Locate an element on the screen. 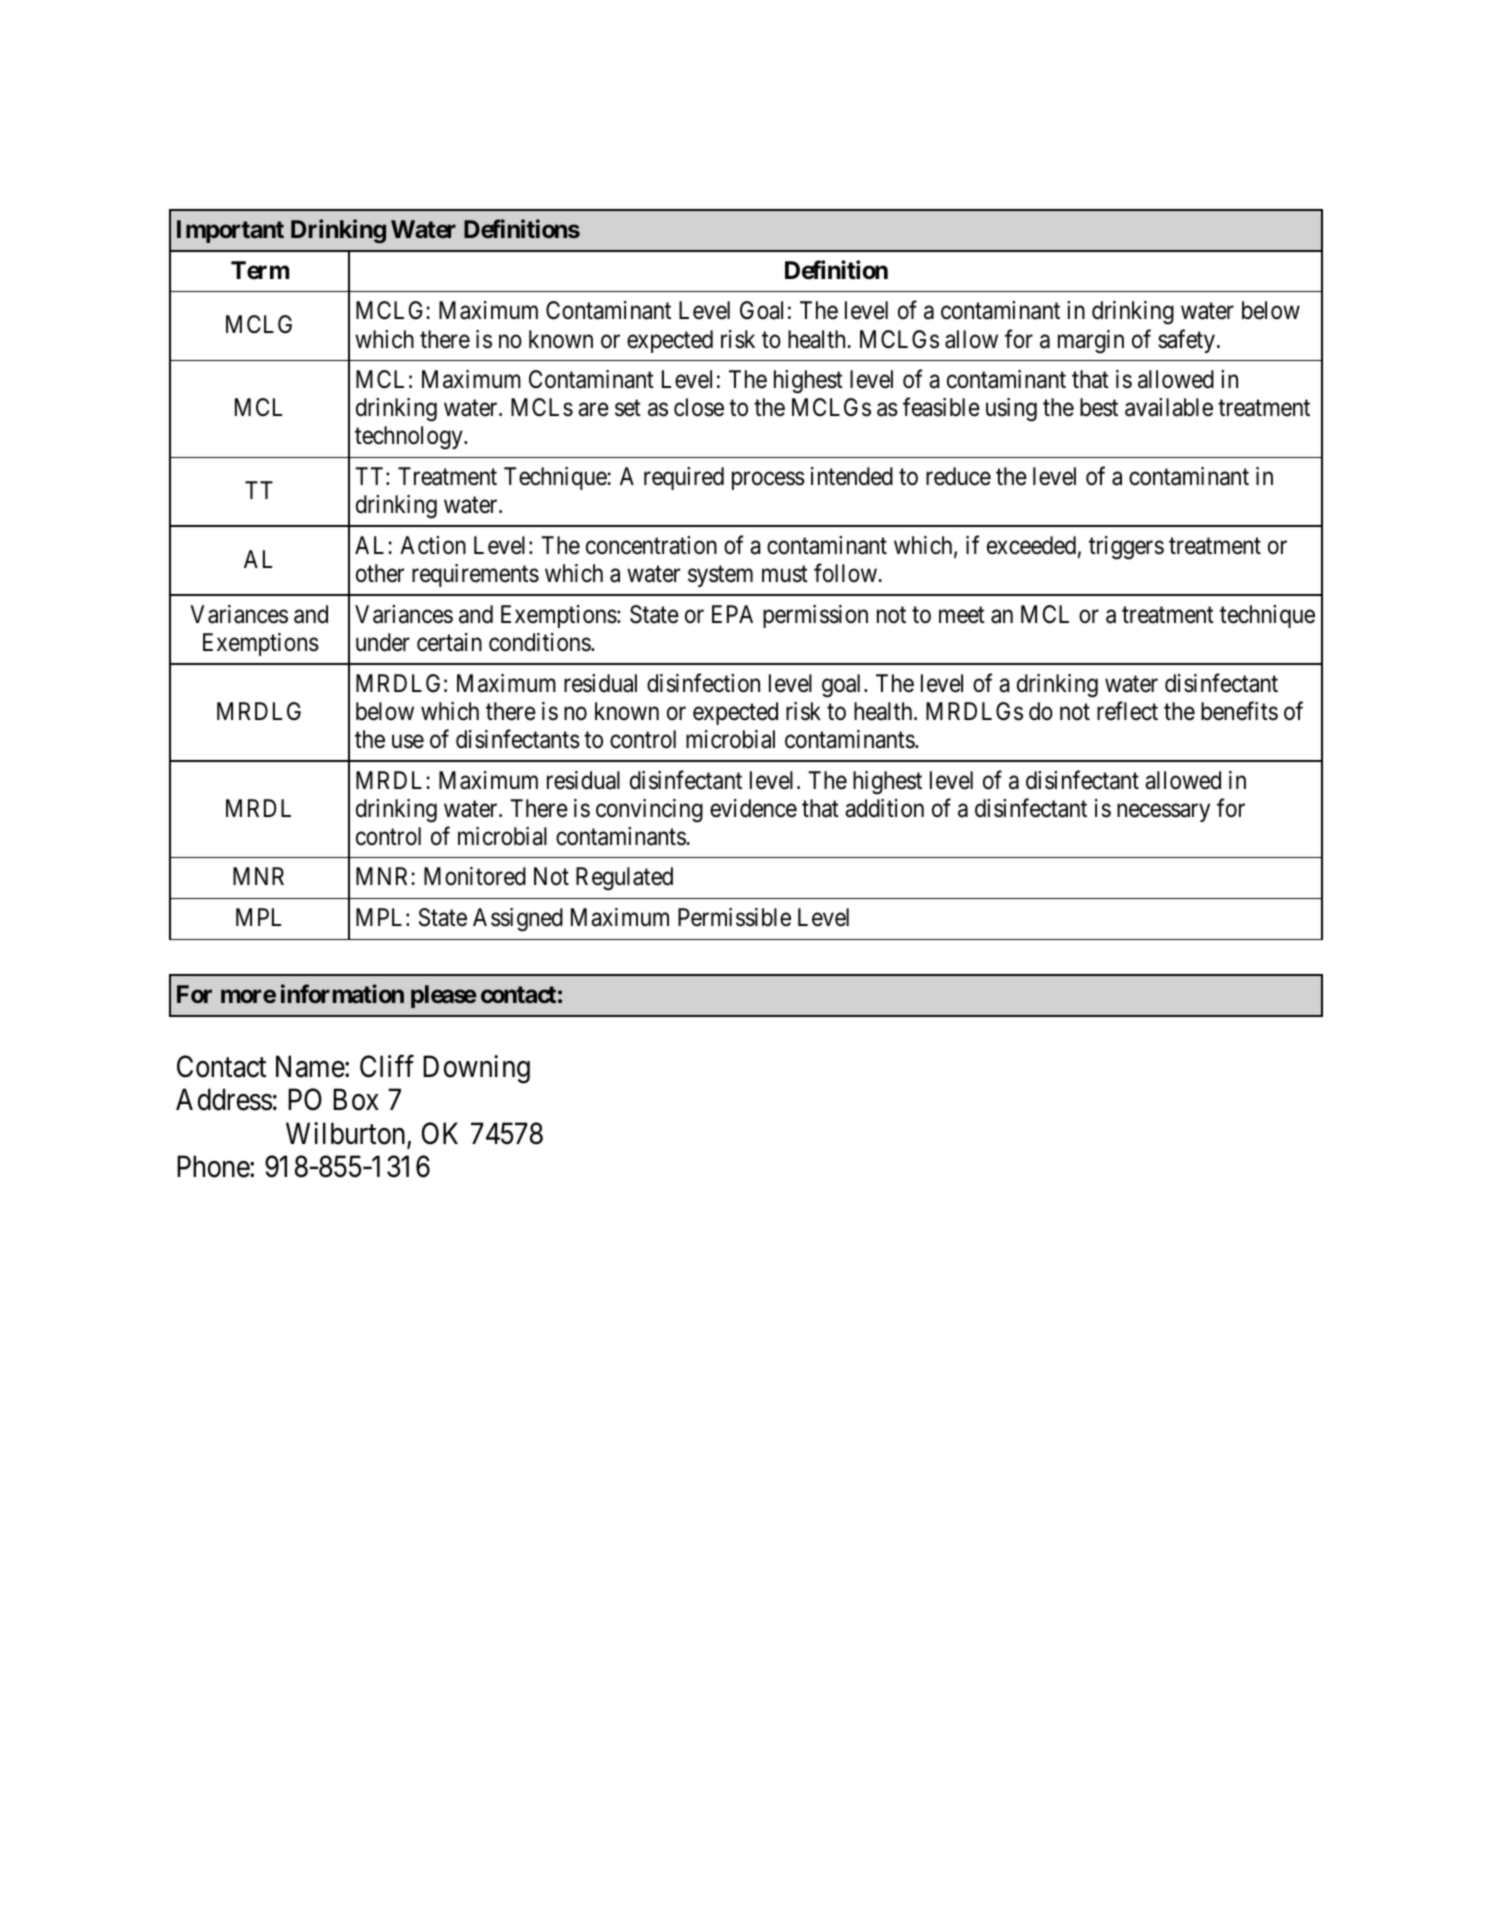  close is located at coordinates (699, 407).
